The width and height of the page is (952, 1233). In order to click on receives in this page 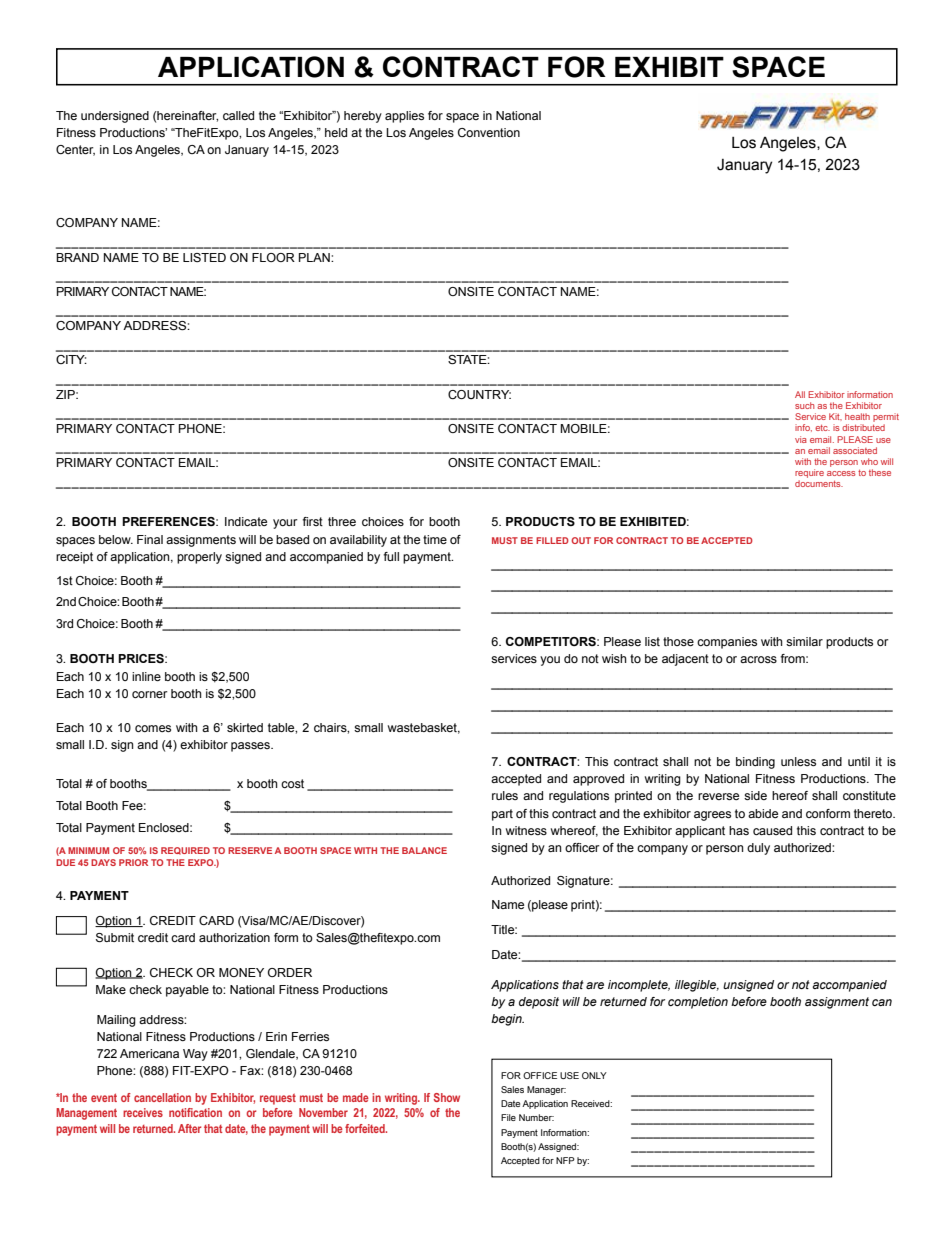, I will do `click(143, 1112)`.
